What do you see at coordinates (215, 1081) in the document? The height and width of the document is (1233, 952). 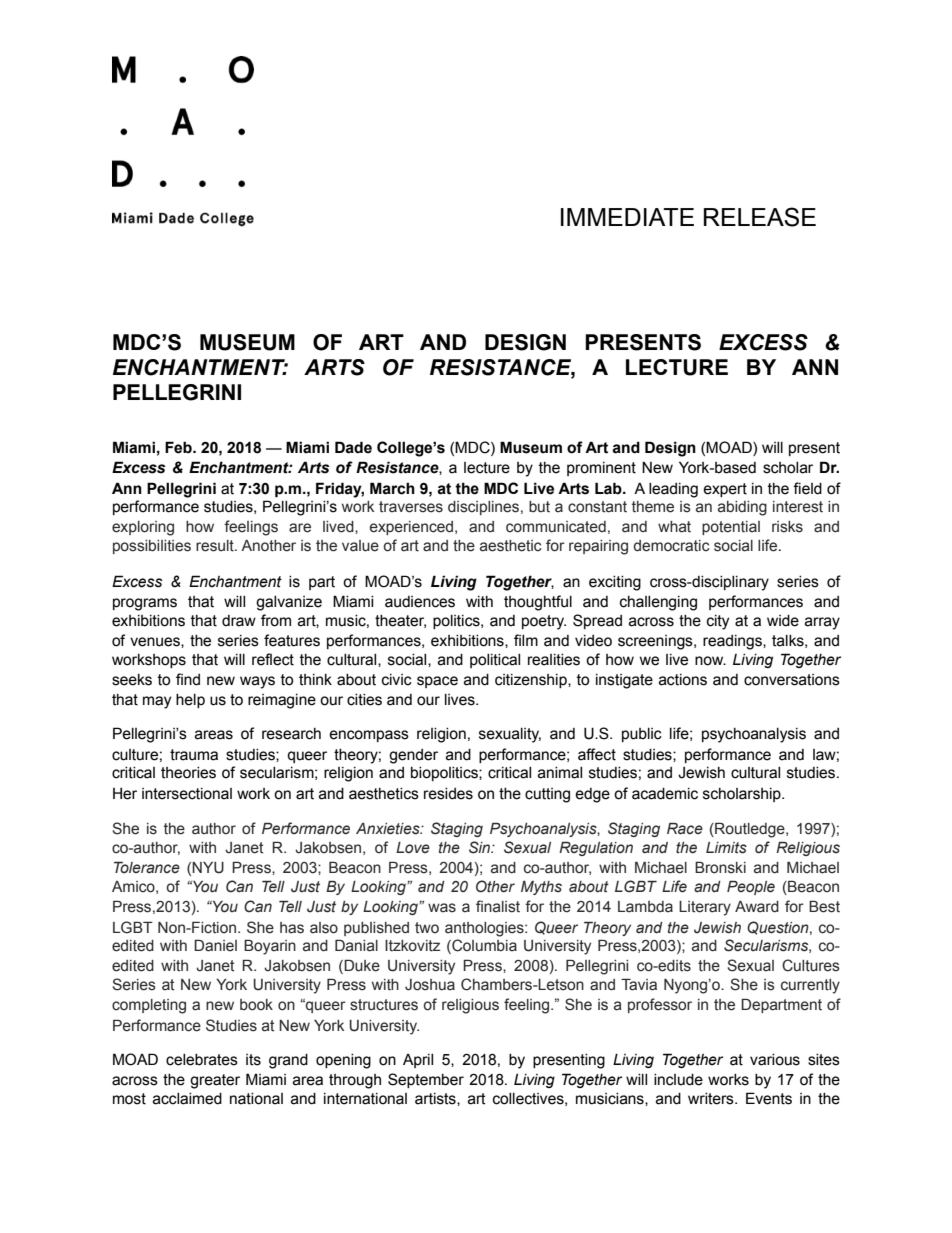 I see `greater` at bounding box center [215, 1081].
